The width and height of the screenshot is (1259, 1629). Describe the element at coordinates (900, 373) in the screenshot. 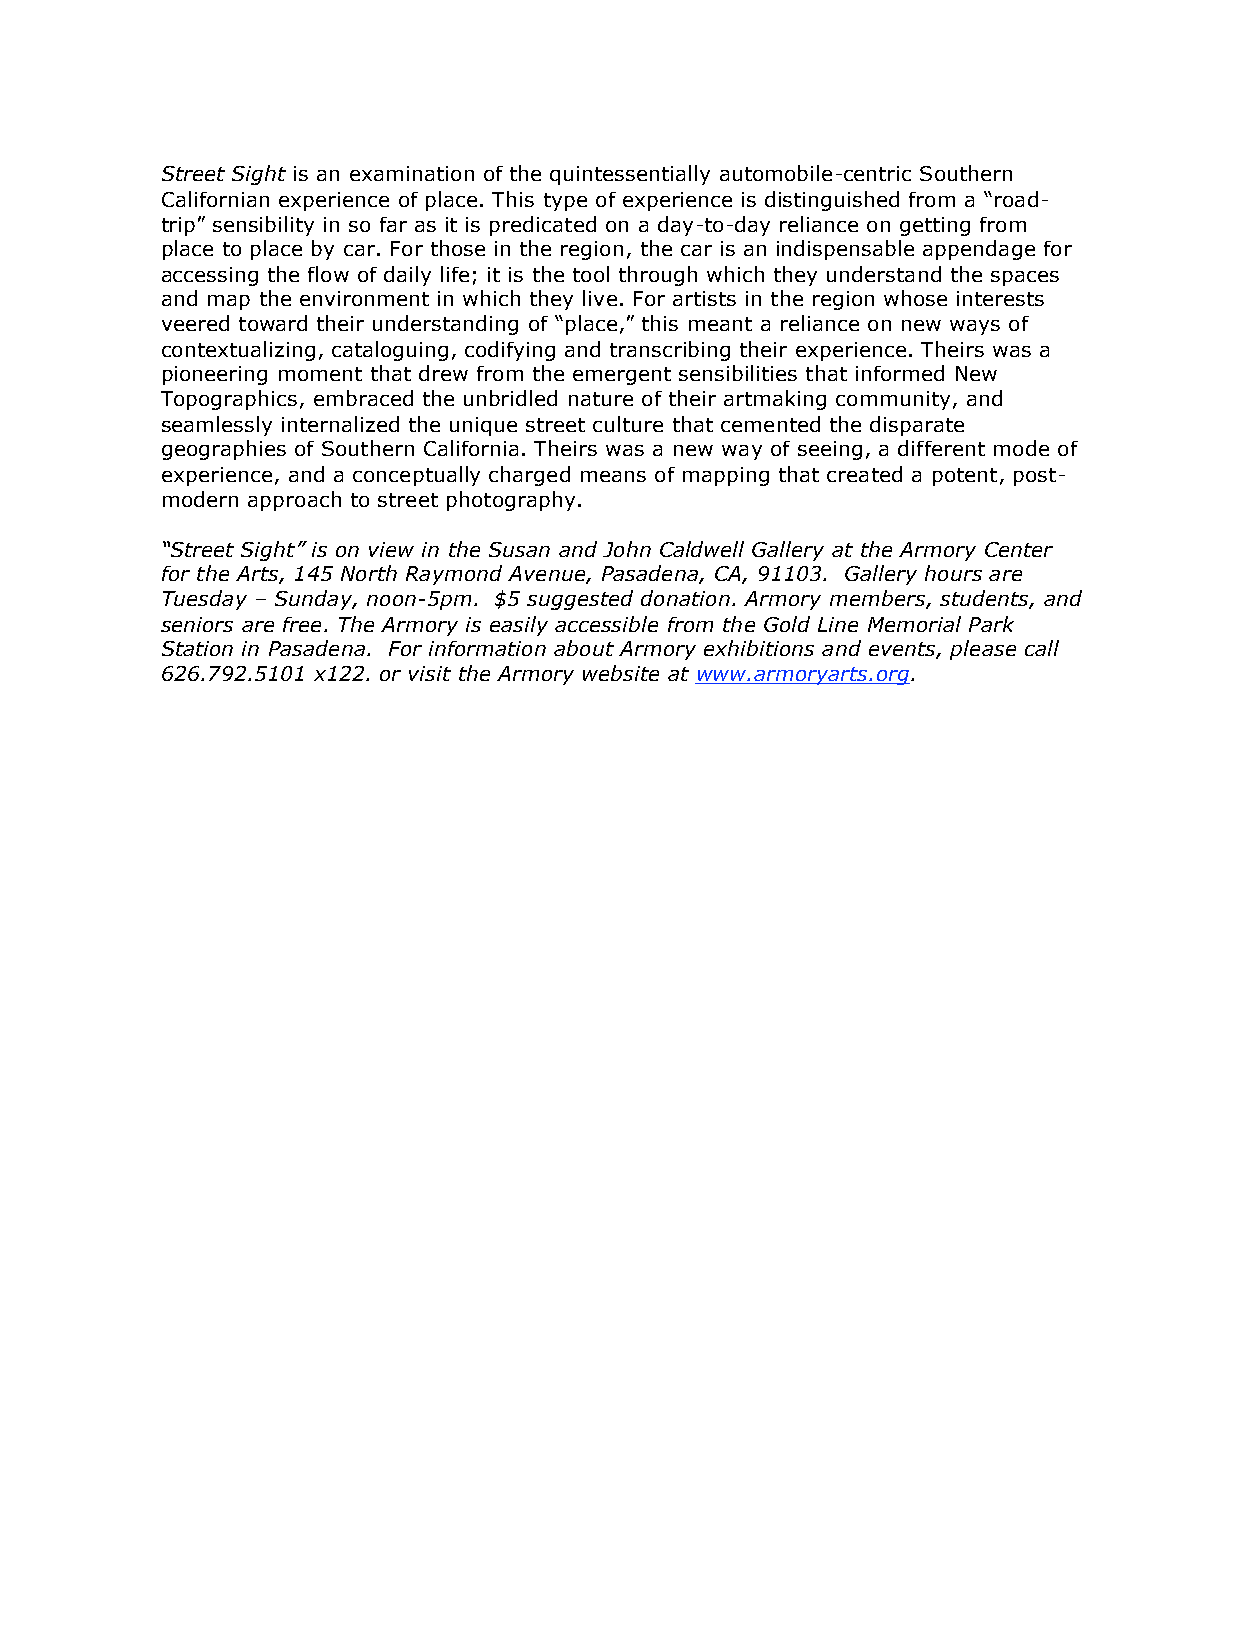

I see `informed` at that location.
